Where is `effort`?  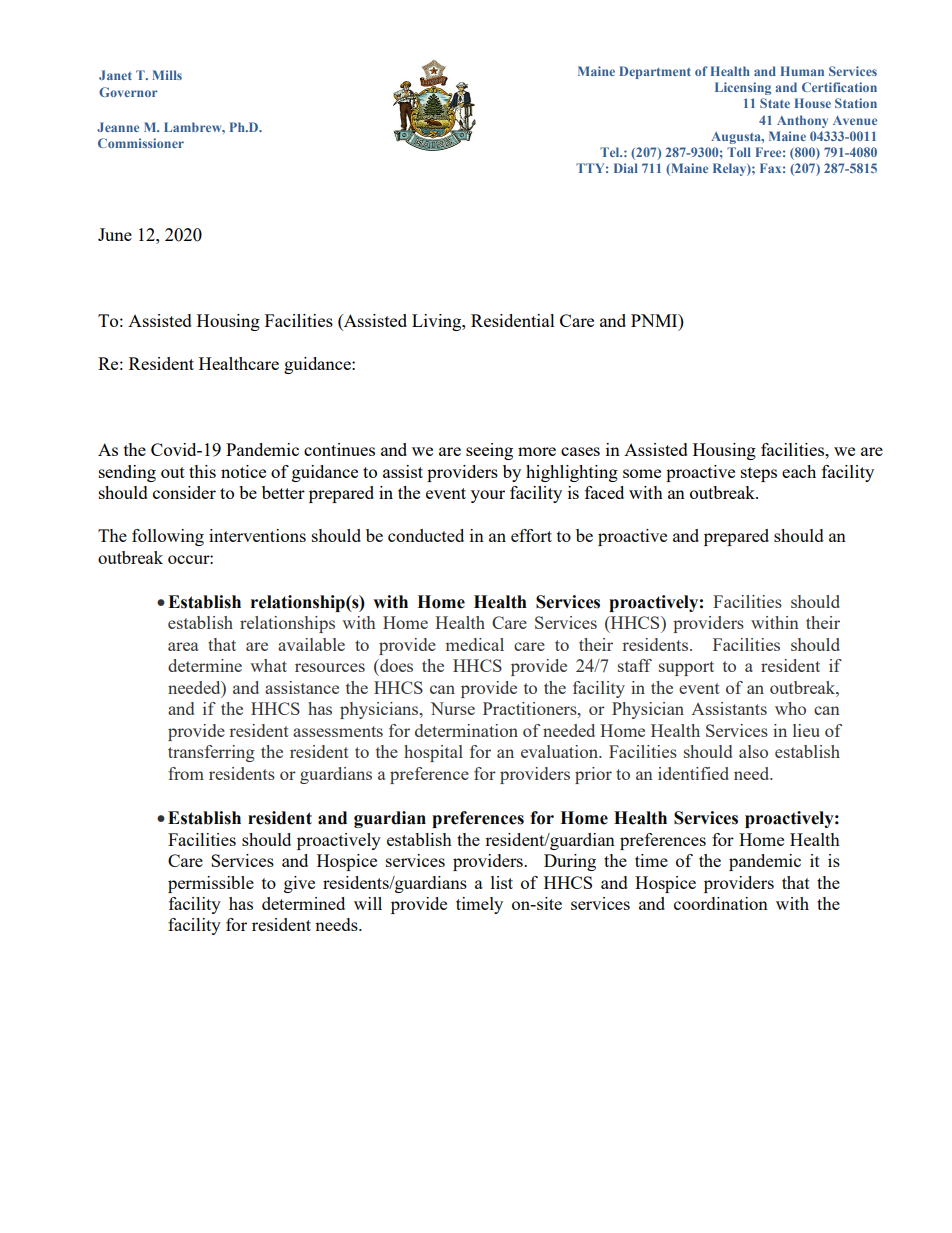
effort is located at coordinates (531, 535).
